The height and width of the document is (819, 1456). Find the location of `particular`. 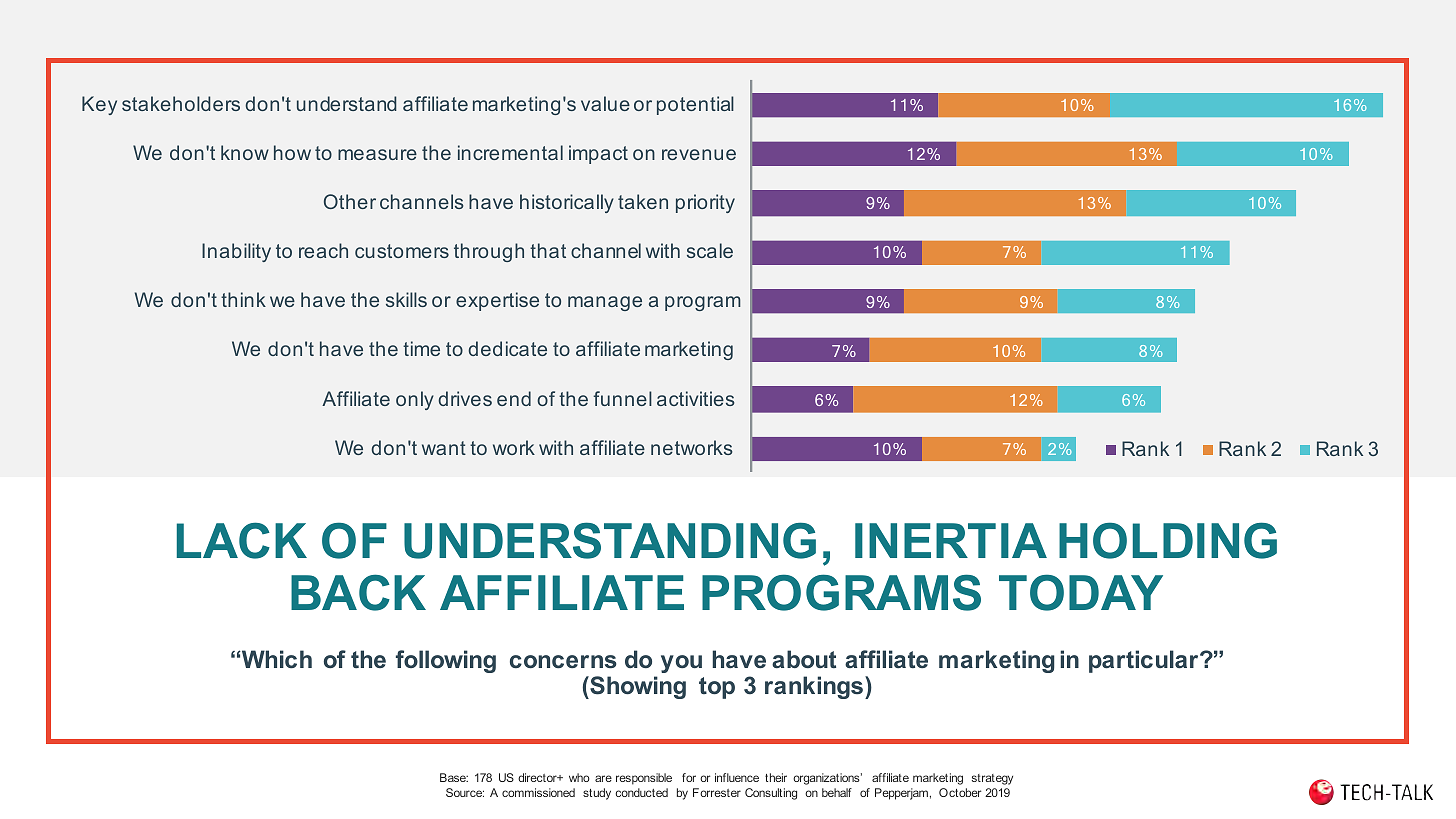

particular is located at coordinates (1145, 661).
